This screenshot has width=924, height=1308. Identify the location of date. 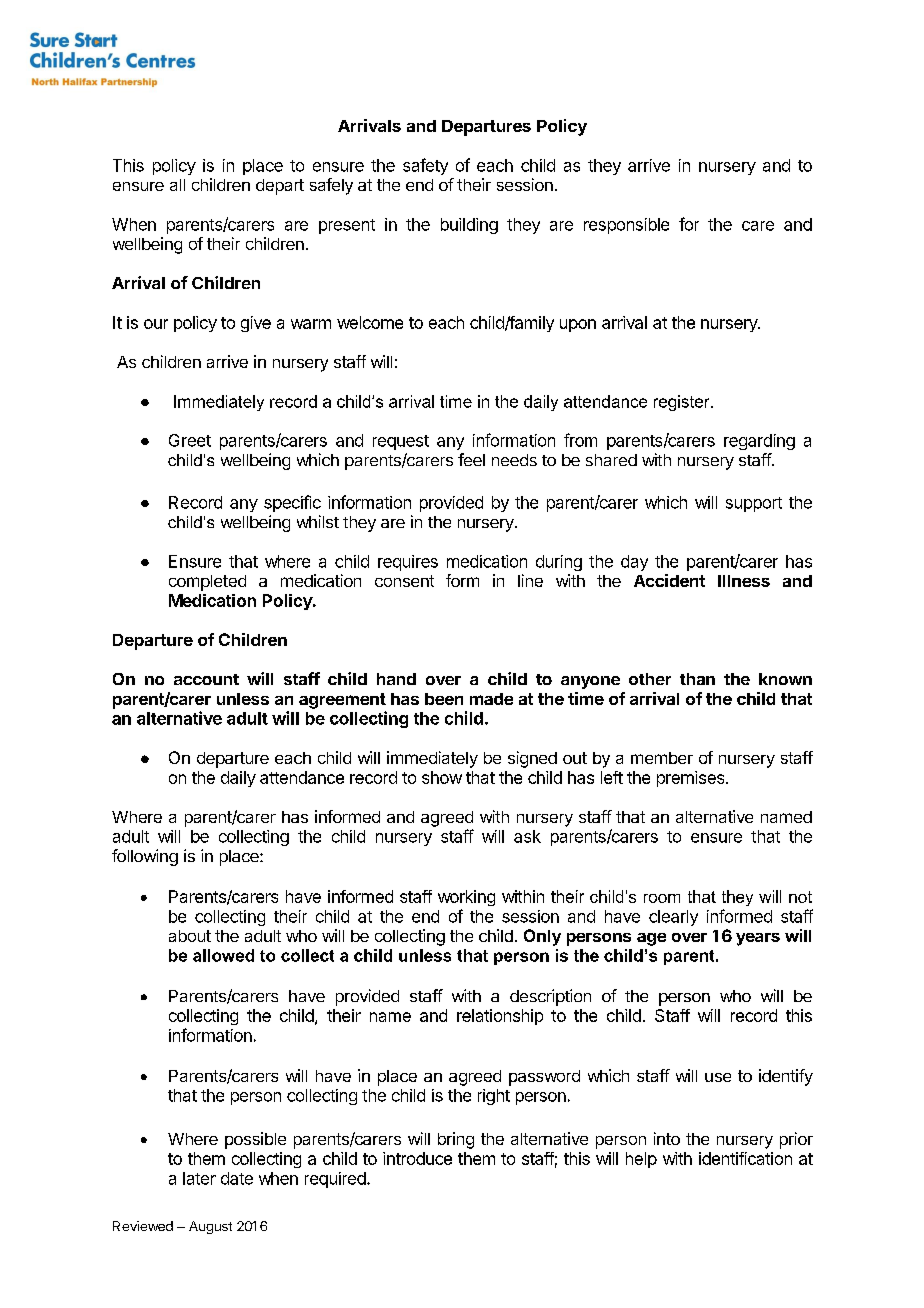
(237, 1178).
